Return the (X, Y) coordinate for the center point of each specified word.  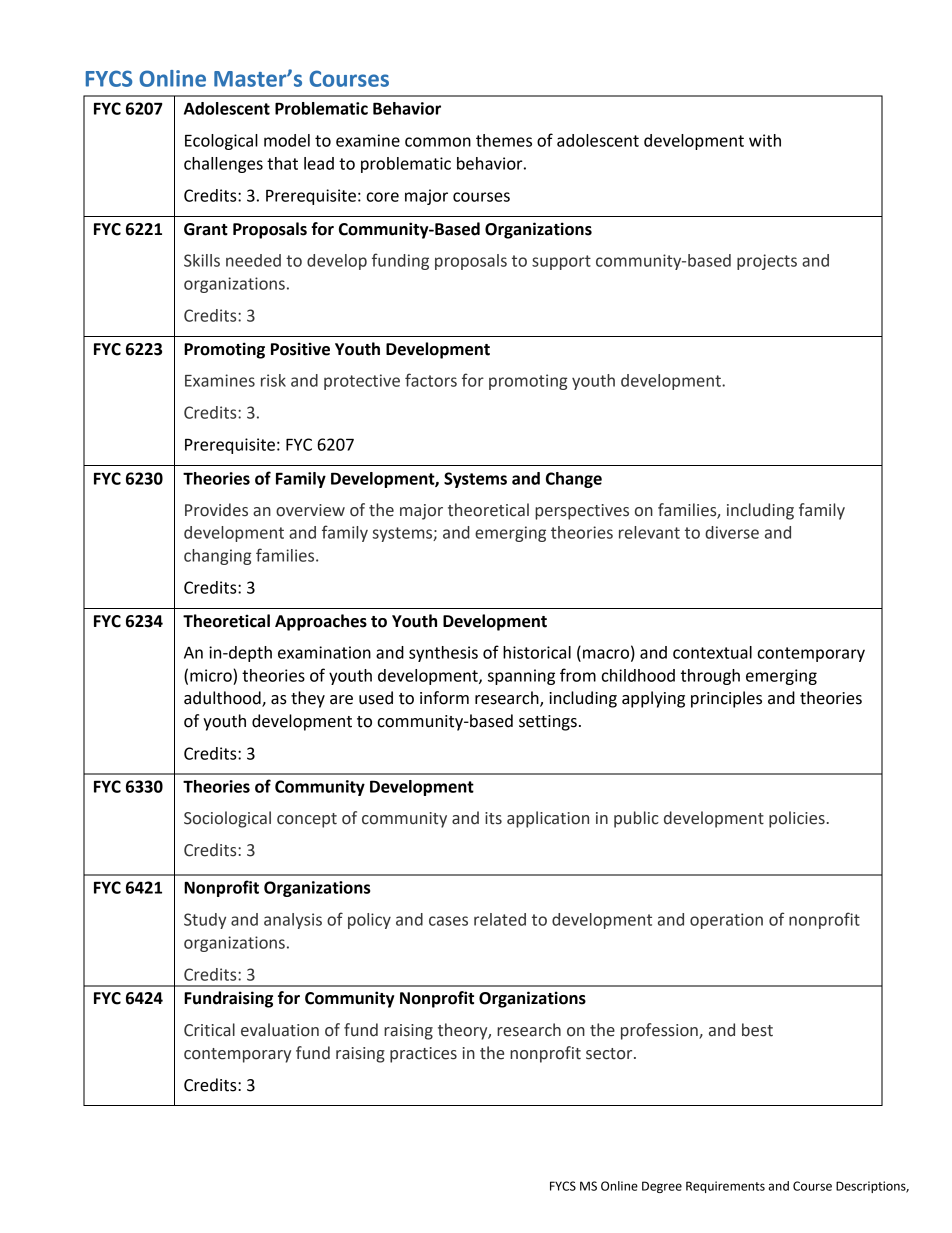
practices (423, 1055)
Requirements (725, 1187)
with (765, 140)
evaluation (280, 1030)
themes (504, 140)
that (282, 163)
